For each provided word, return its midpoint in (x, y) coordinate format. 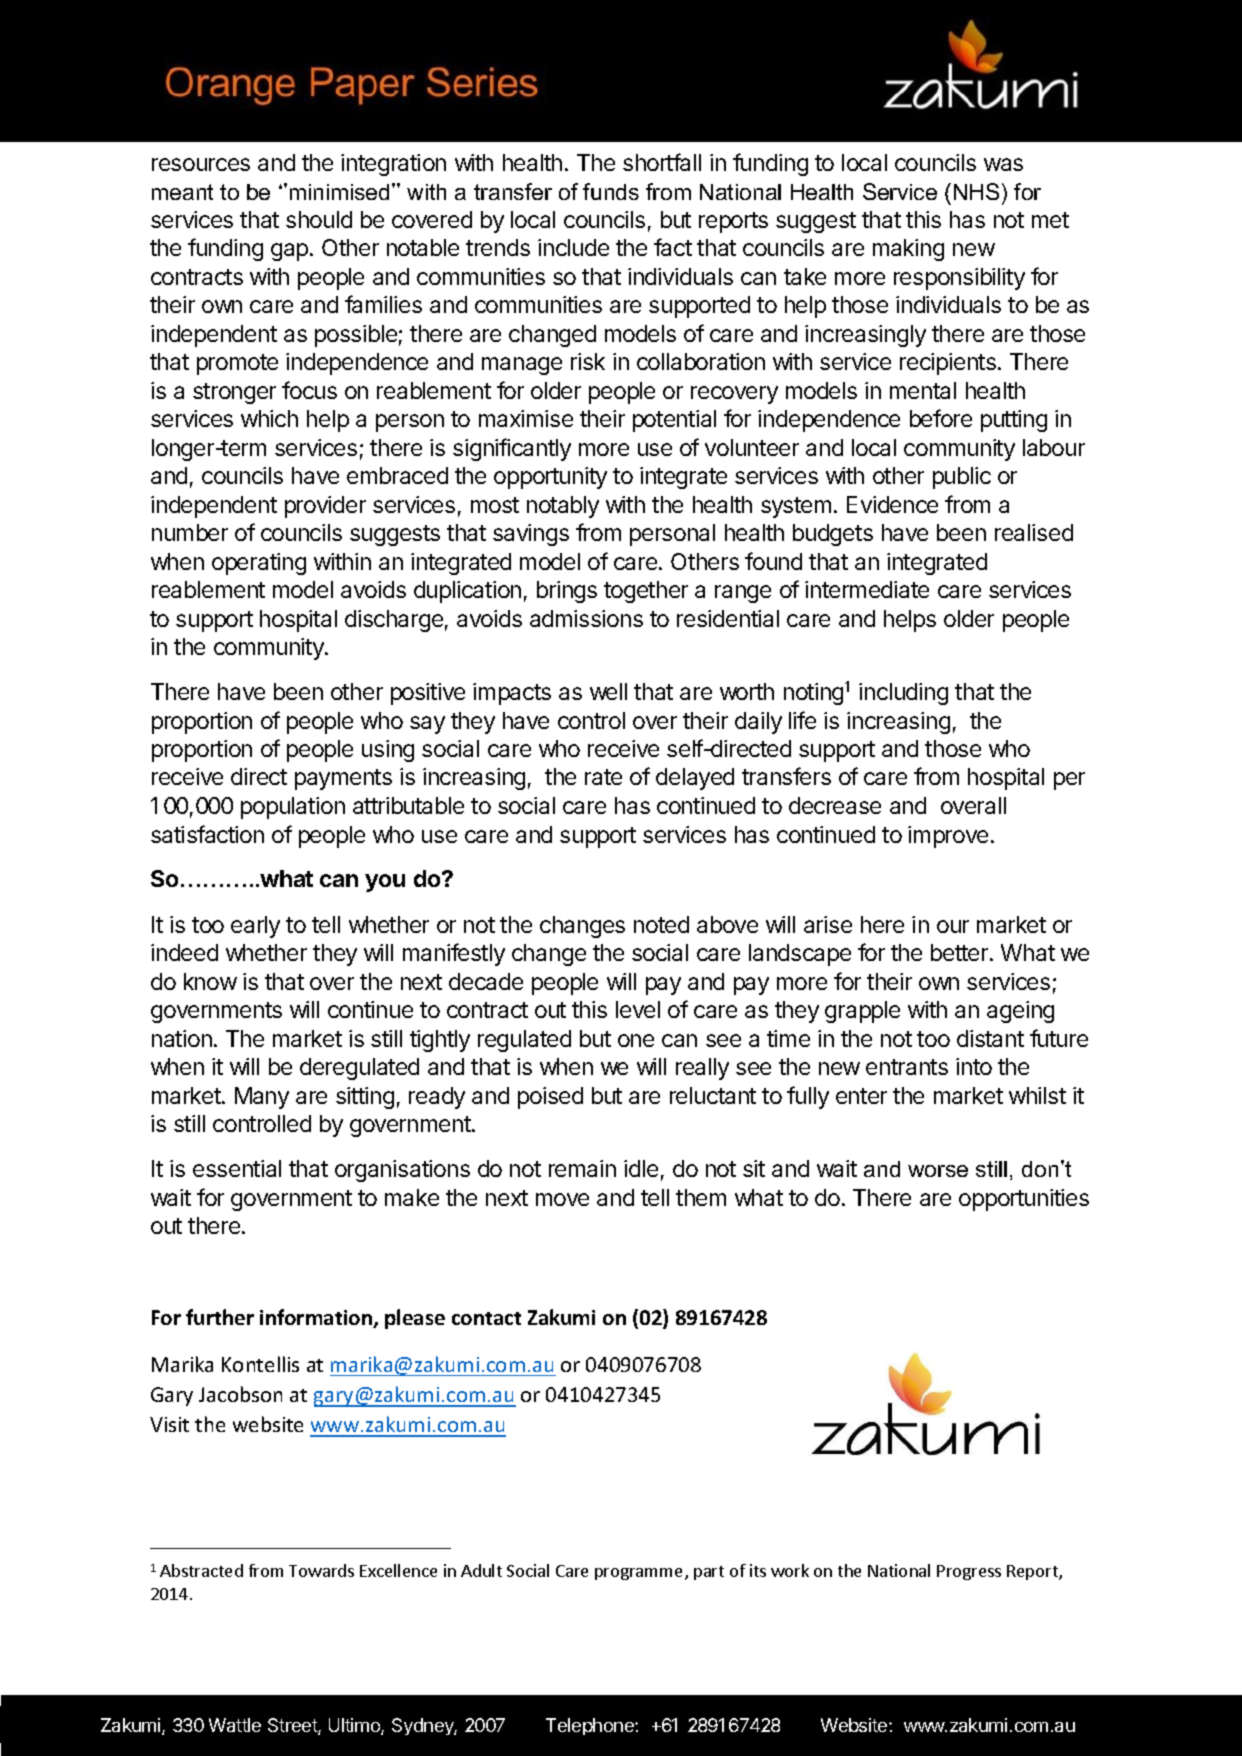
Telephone (591, 1726)
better (961, 952)
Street (293, 1726)
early (255, 927)
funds (611, 191)
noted (661, 924)
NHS (976, 191)
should (319, 219)
